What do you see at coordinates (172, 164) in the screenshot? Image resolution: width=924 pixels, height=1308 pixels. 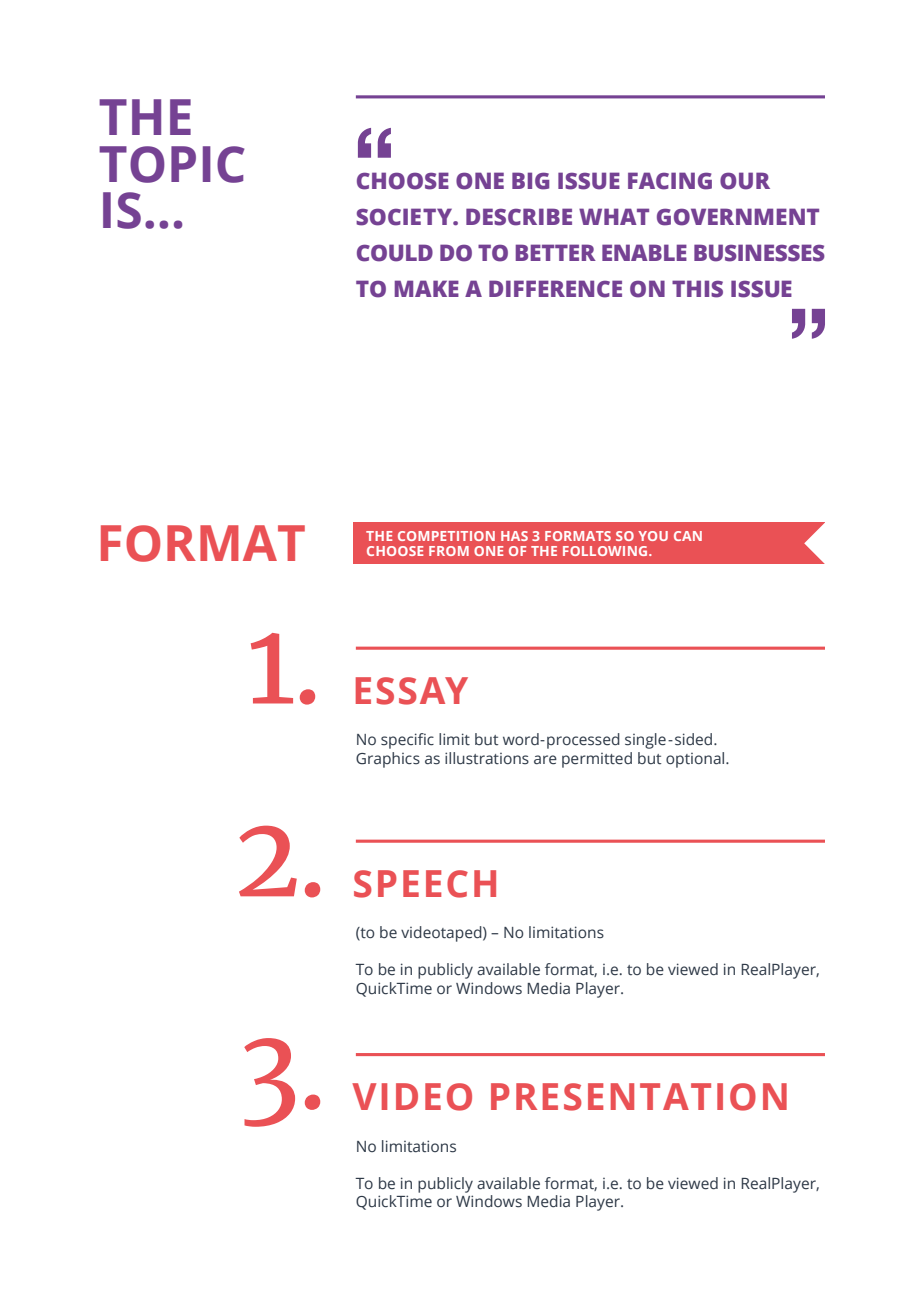 I see `TOPIC` at bounding box center [172, 164].
